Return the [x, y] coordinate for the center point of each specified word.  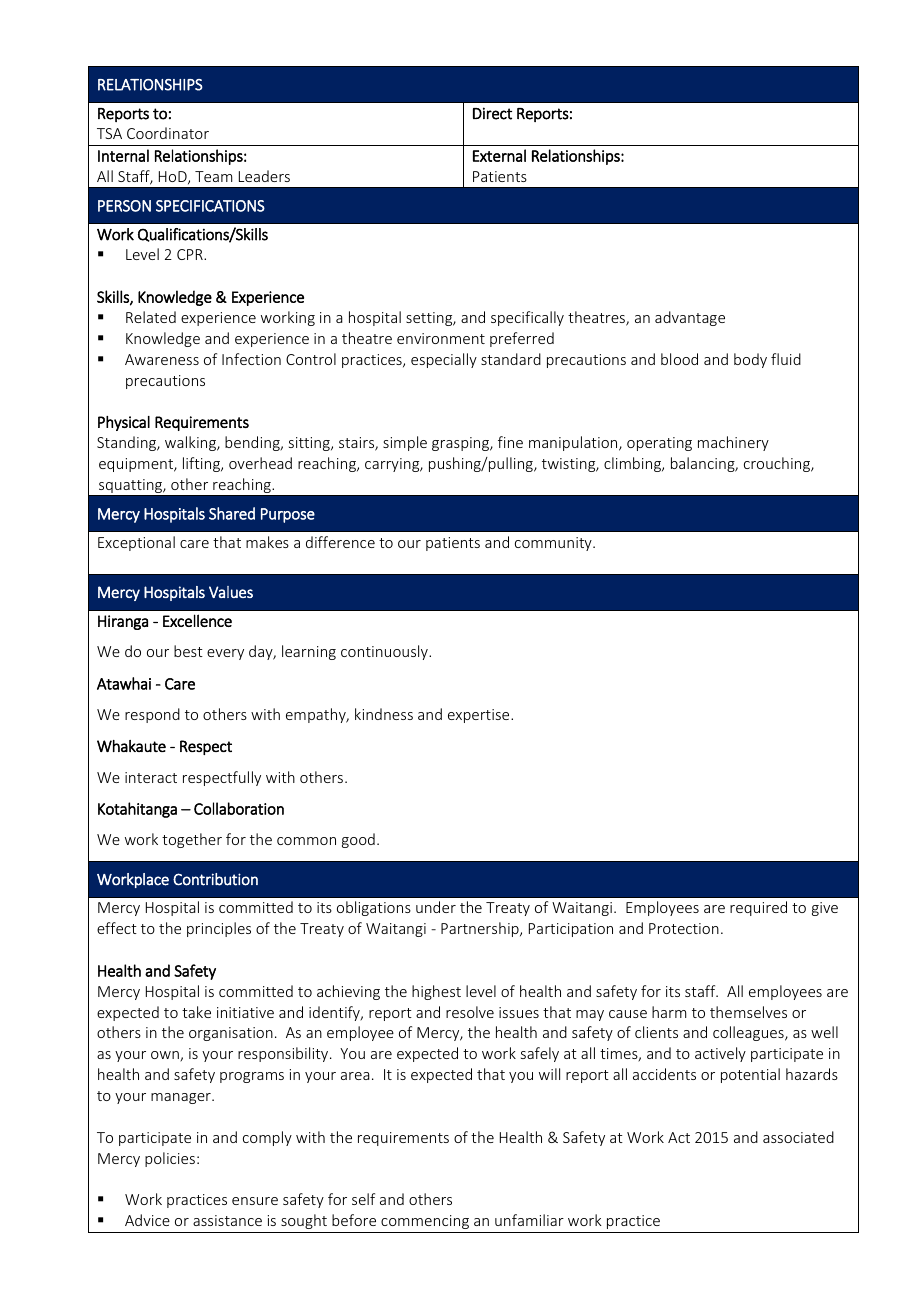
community [554, 544]
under [436, 907]
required [758, 908]
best [188, 651]
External [499, 155]
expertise [480, 716]
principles [219, 929]
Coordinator [168, 133]
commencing [425, 1222]
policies [170, 1159]
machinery [733, 443]
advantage [690, 318]
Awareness [162, 359]
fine [510, 442]
